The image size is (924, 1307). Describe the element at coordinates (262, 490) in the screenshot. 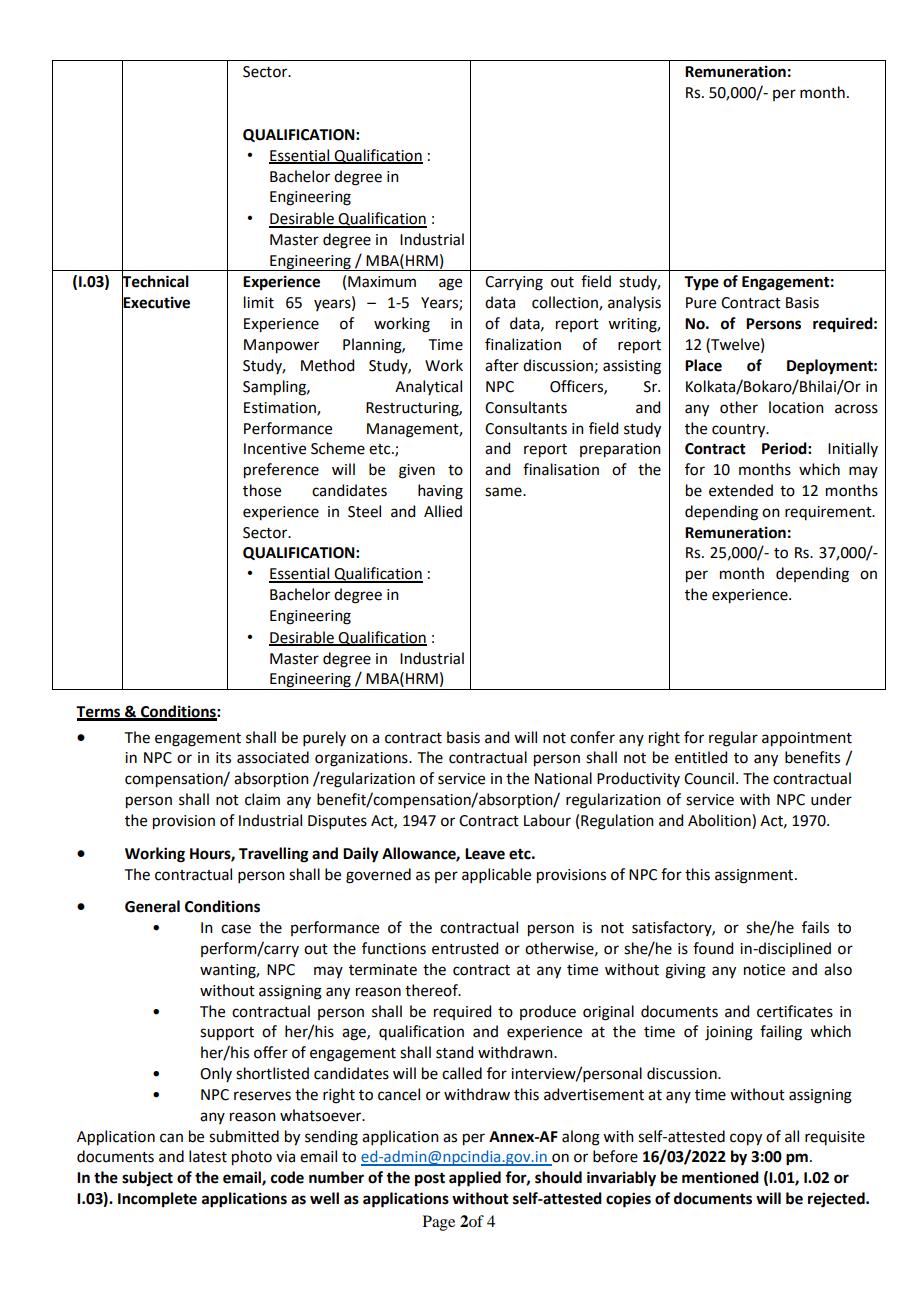

I see `those` at that location.
